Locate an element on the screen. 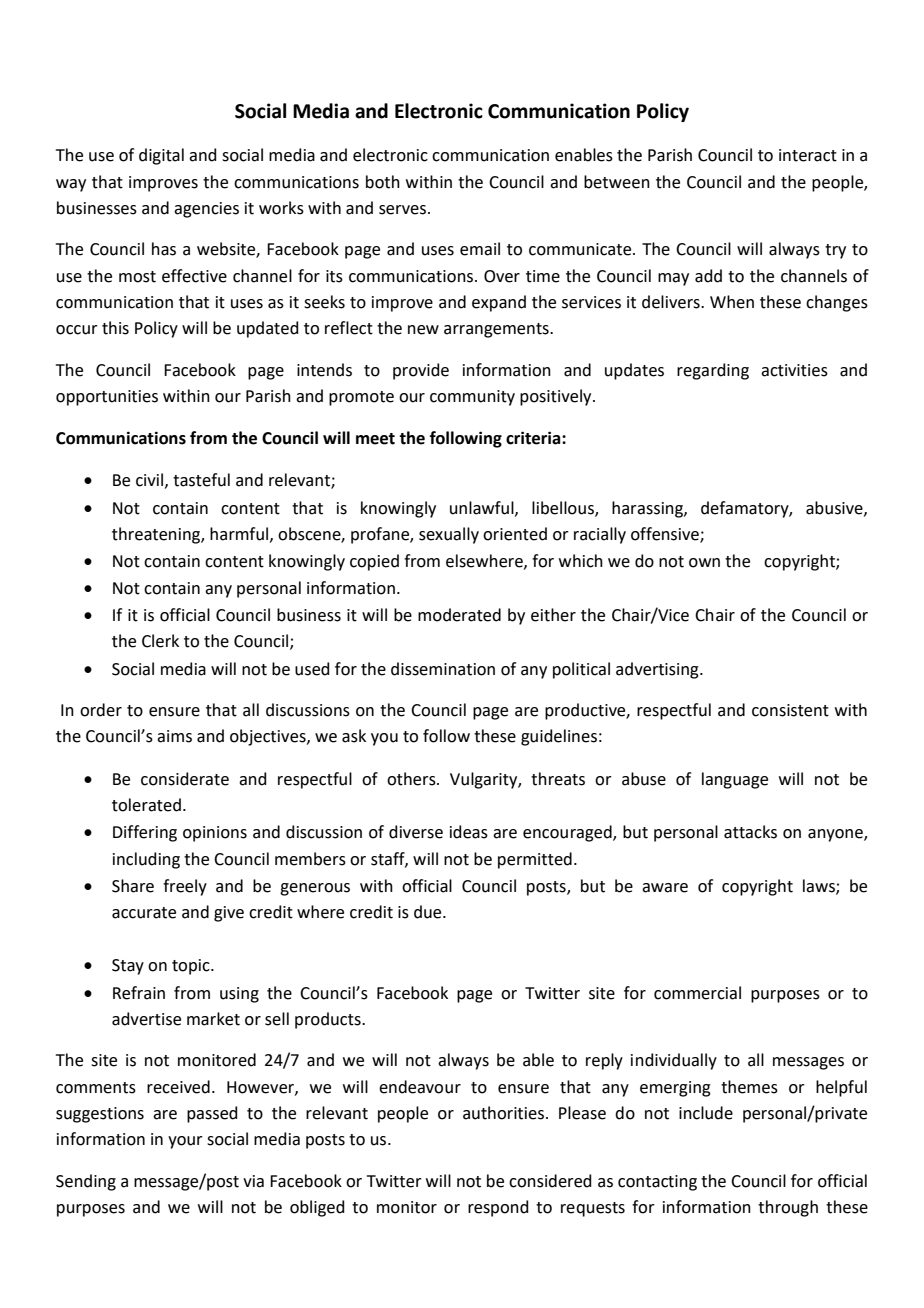 The width and height of the screenshot is (924, 1308). your is located at coordinates (185, 1142).
